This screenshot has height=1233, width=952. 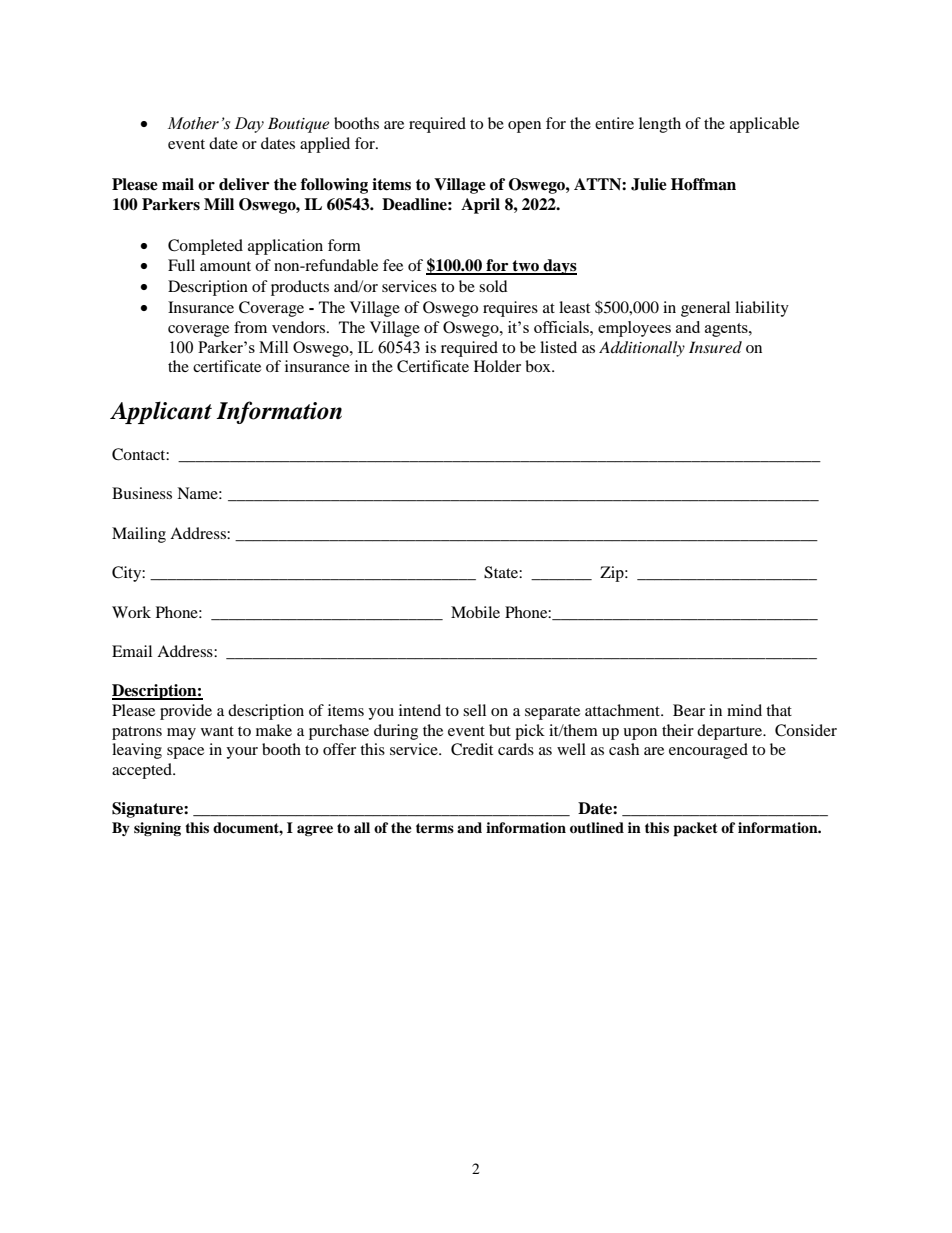 I want to click on Holder, so click(x=497, y=366).
